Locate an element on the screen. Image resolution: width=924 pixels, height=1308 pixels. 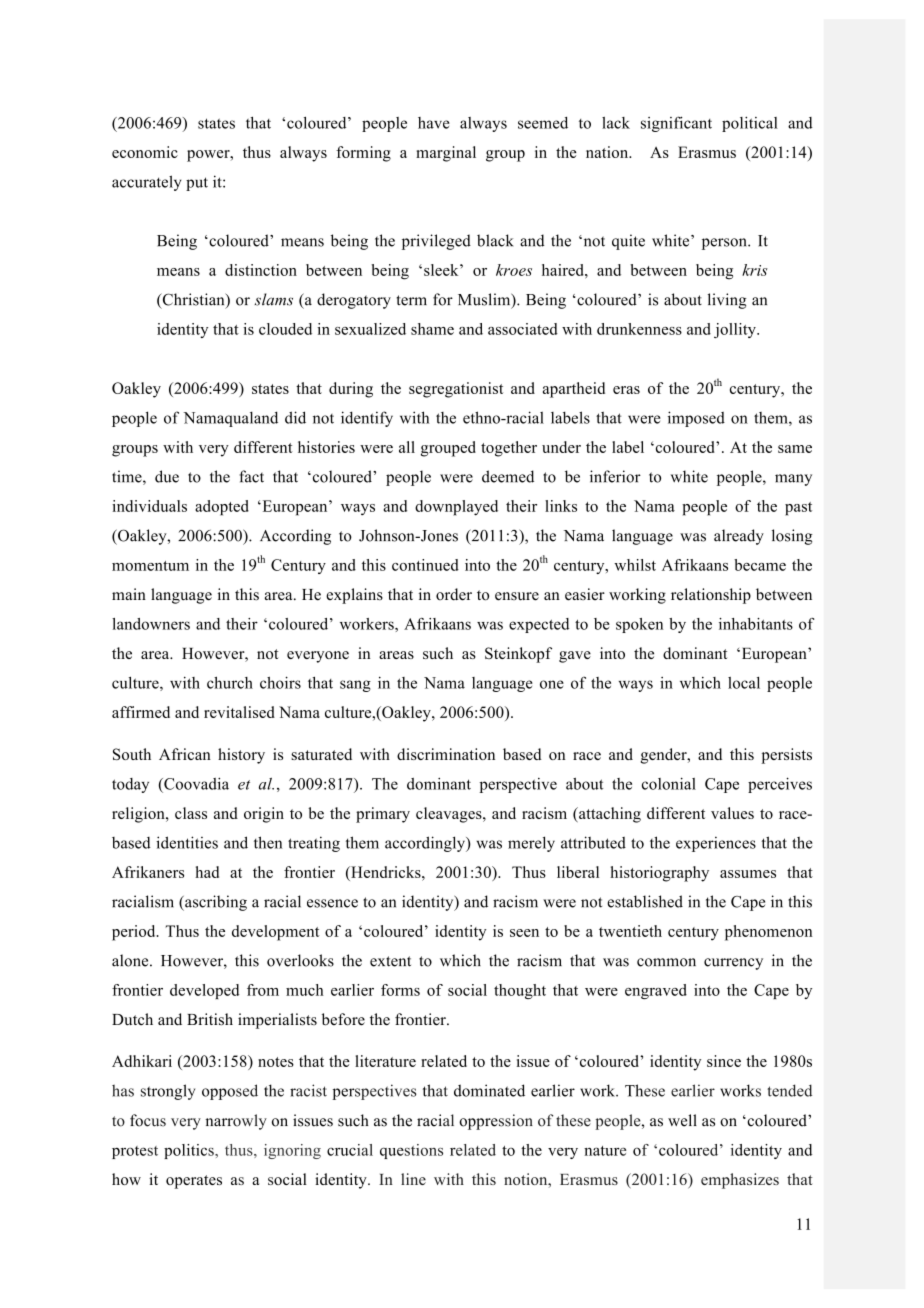
did is located at coordinates (295, 417).
